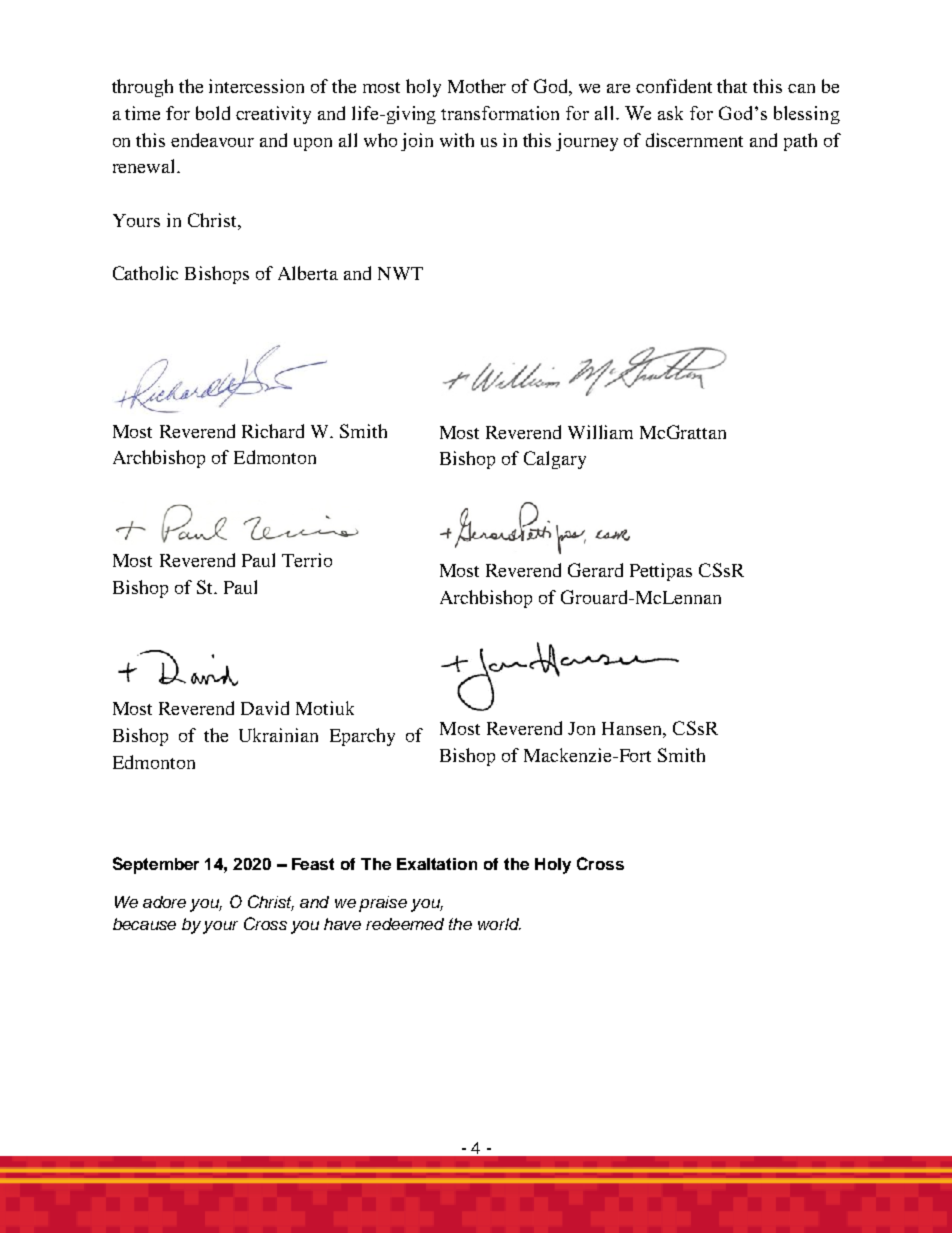 This image has height=1233, width=952. I want to click on Calgary, so click(555, 460).
